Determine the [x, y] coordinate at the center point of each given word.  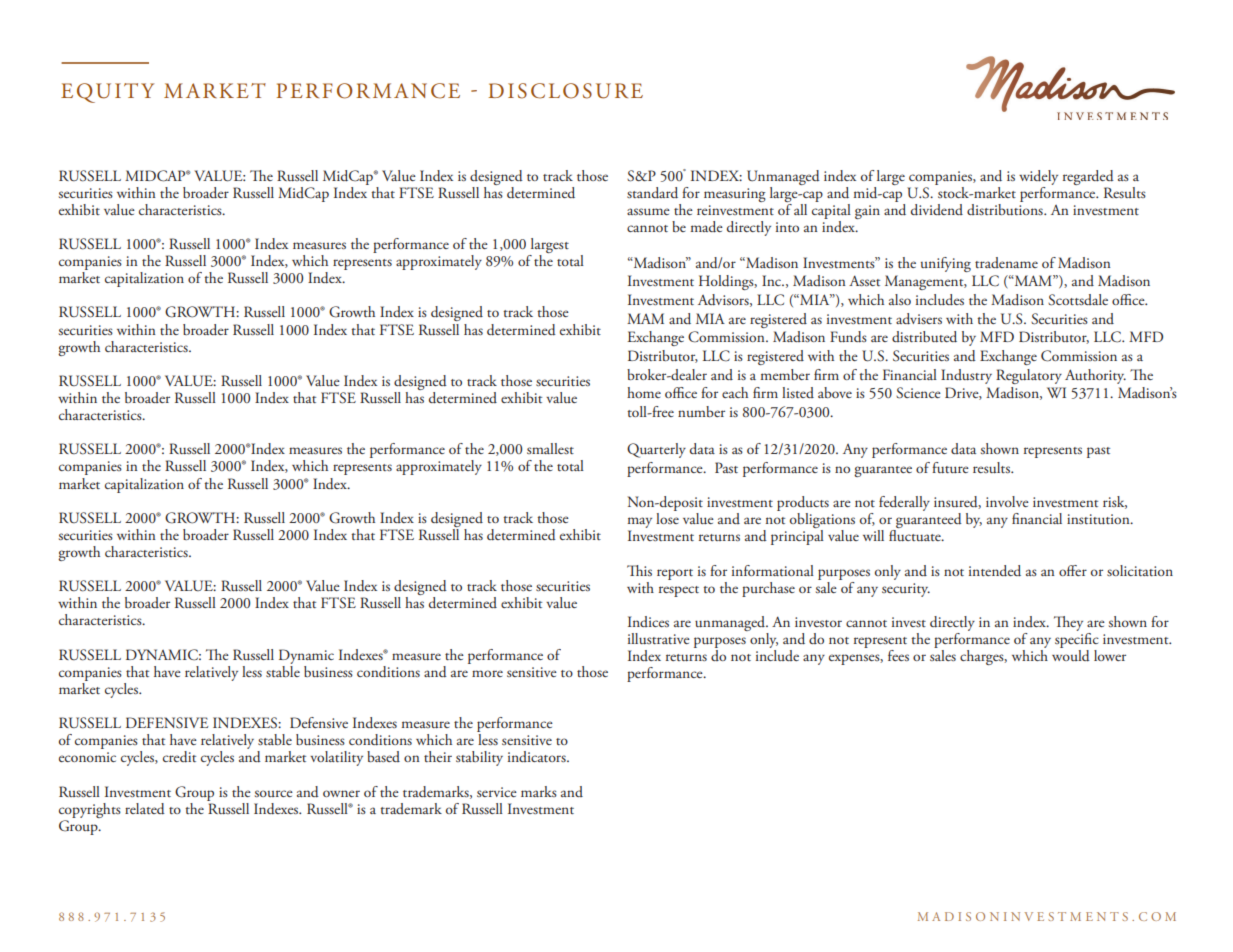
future [950, 467]
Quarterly [656, 450]
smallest [550, 448]
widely [1038, 177]
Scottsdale [1078, 300]
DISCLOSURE [565, 91]
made [707, 227]
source [274, 793]
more [487, 673]
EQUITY [107, 93]
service [497, 792]
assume [648, 211]
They [1068, 623]
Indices [648, 621]
